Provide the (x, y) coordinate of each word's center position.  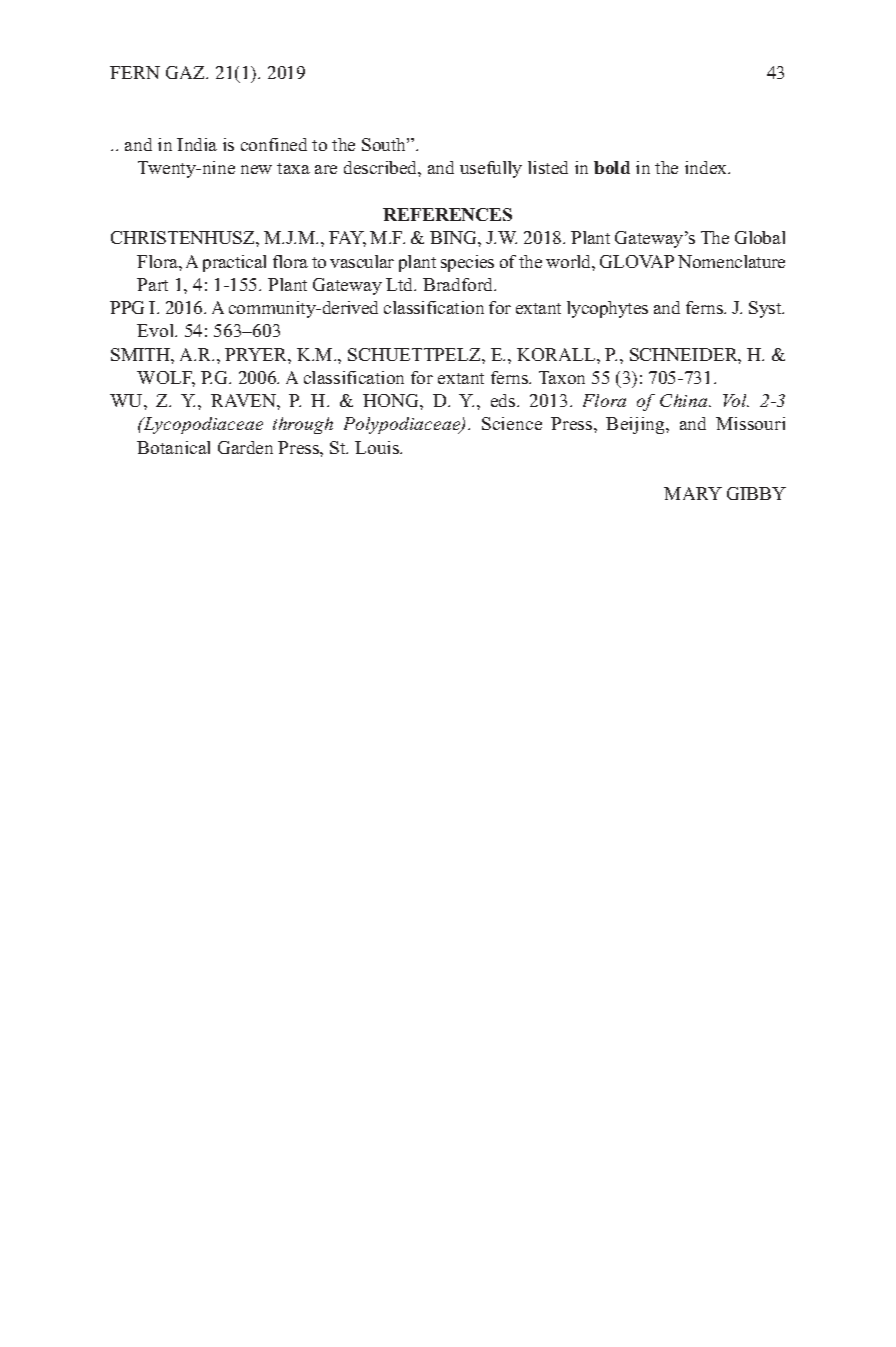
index (707, 167)
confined (274, 144)
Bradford (459, 284)
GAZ (186, 72)
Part (152, 284)
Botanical (173, 447)
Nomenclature (731, 261)
